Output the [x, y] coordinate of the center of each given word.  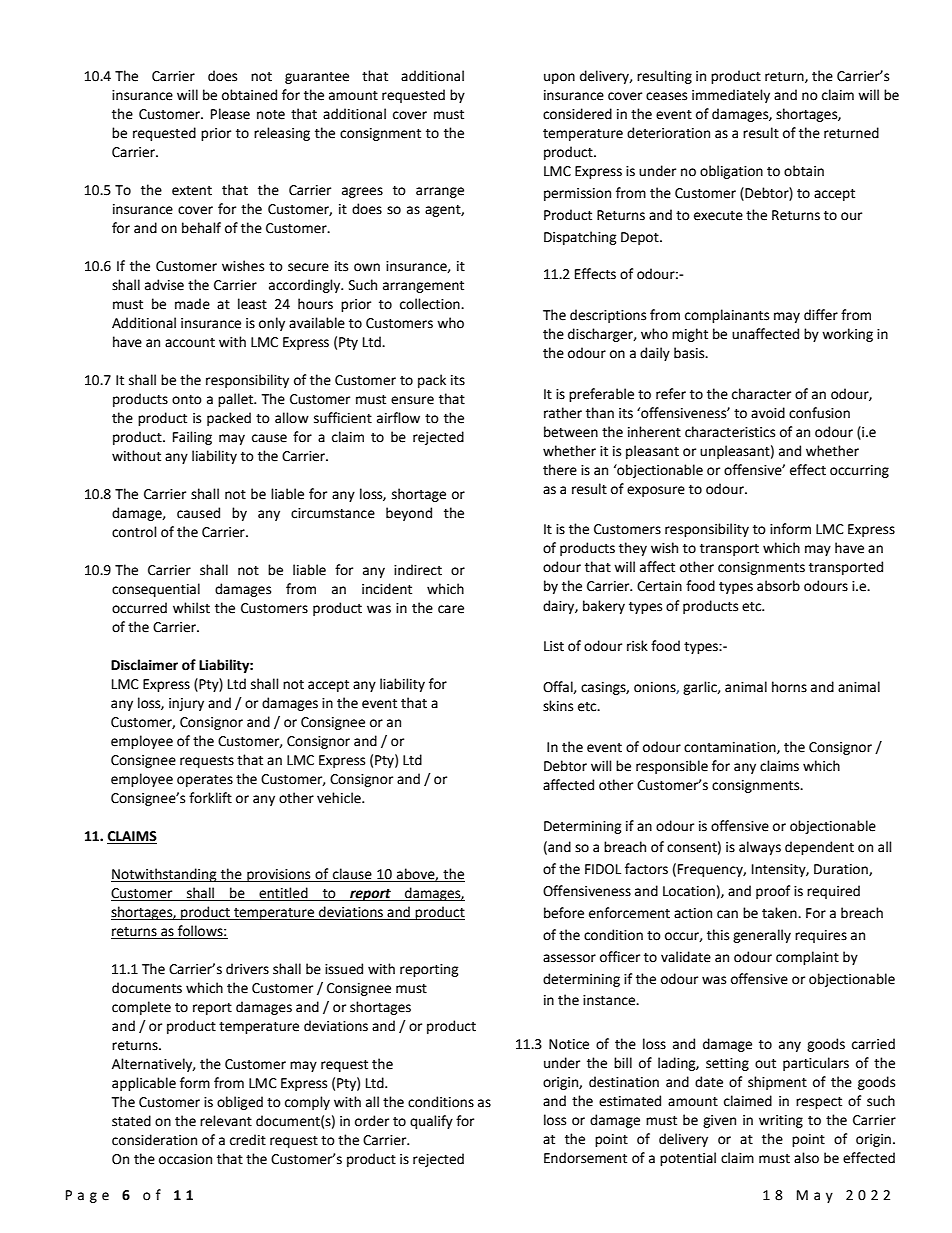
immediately [731, 96]
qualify [431, 1122]
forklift [210, 798]
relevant [226, 1121]
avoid [768, 413]
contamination [731, 748]
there [560, 470]
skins [558, 706]
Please [230, 114]
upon [559, 78]
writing [781, 1121]
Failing [192, 438]
